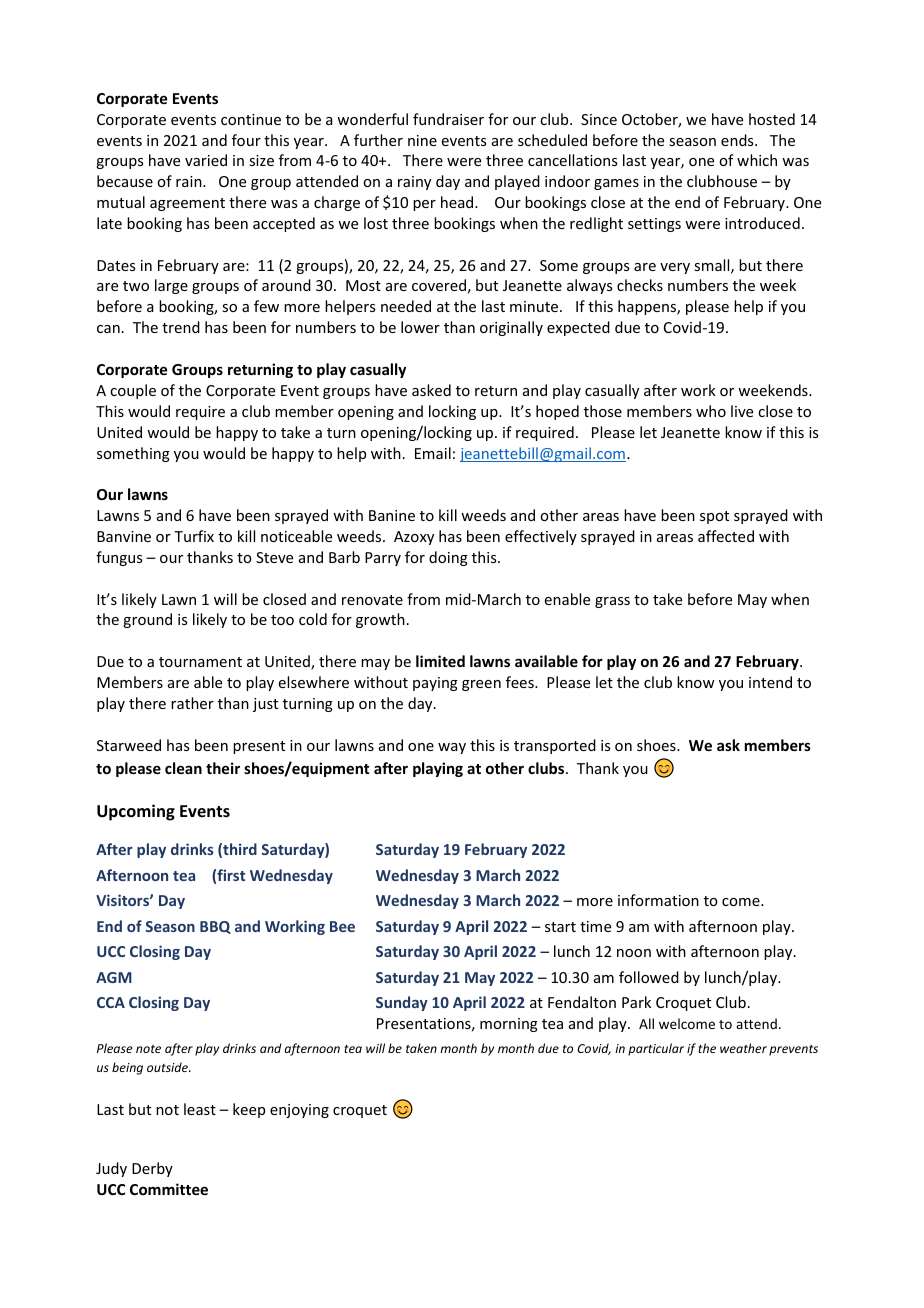  I want to click on which, so click(757, 160).
